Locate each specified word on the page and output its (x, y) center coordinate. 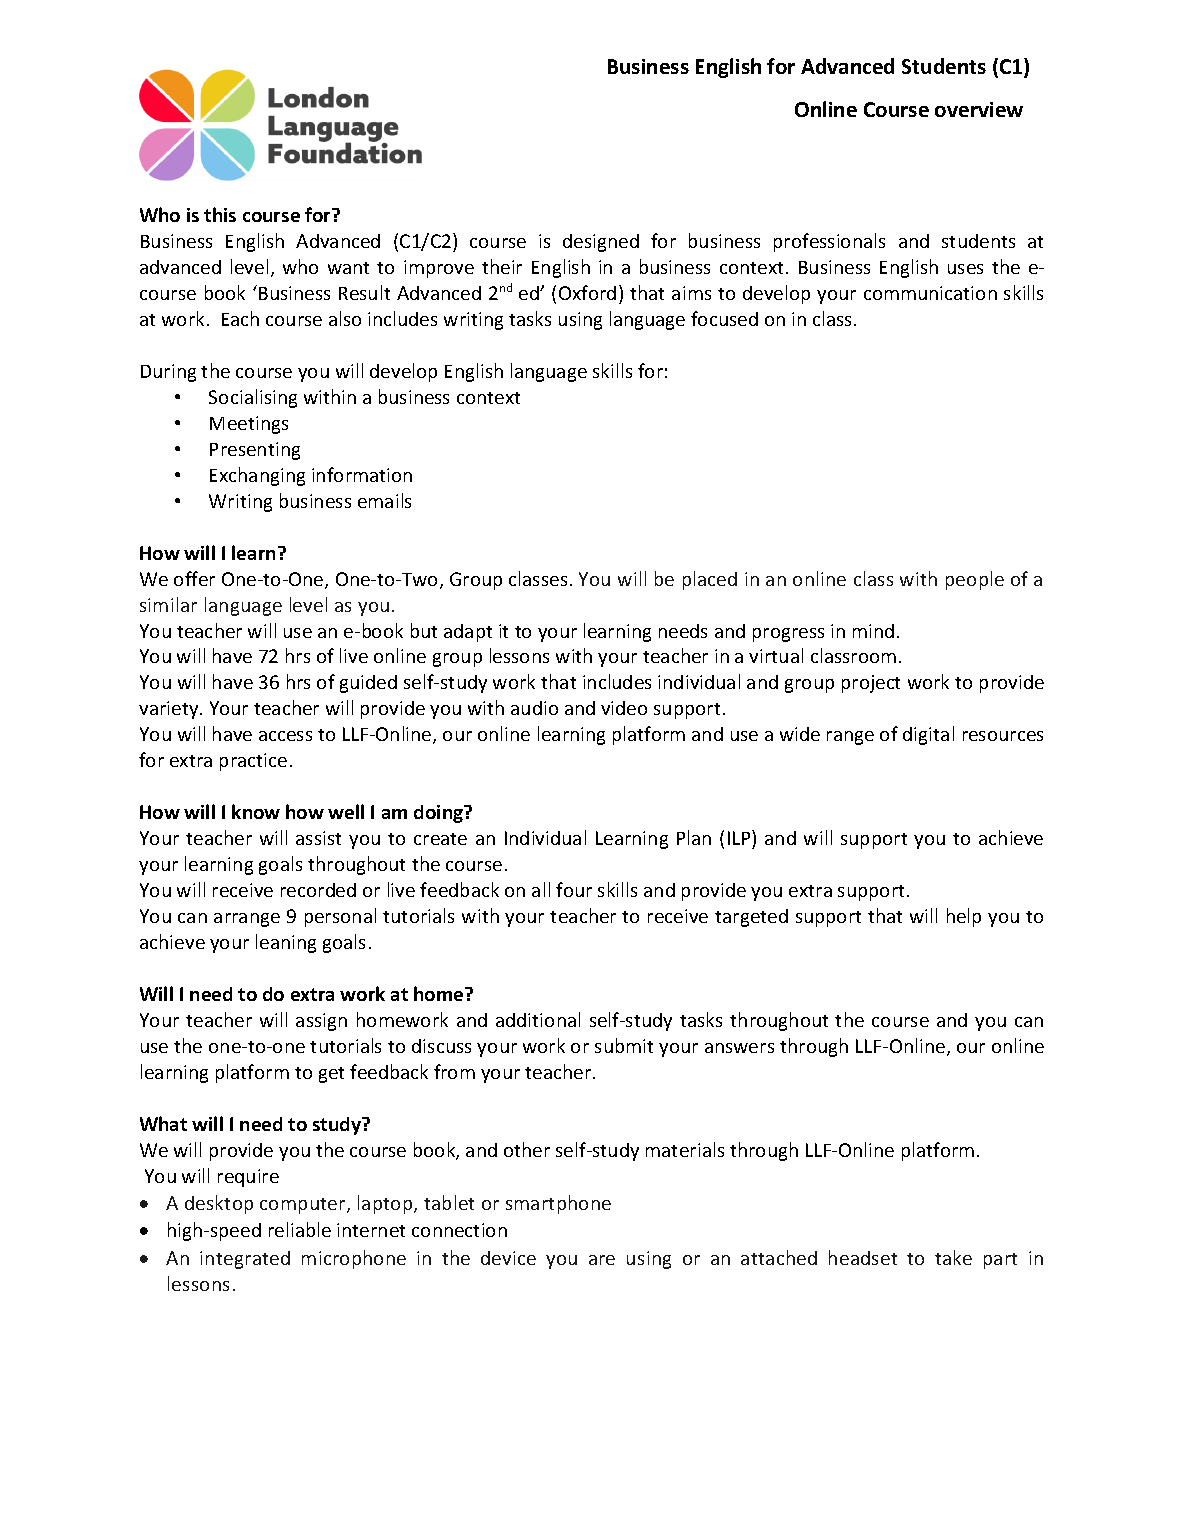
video (624, 708)
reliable (300, 1229)
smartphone (558, 1204)
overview (979, 109)
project (871, 684)
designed (601, 243)
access (285, 736)
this (220, 214)
